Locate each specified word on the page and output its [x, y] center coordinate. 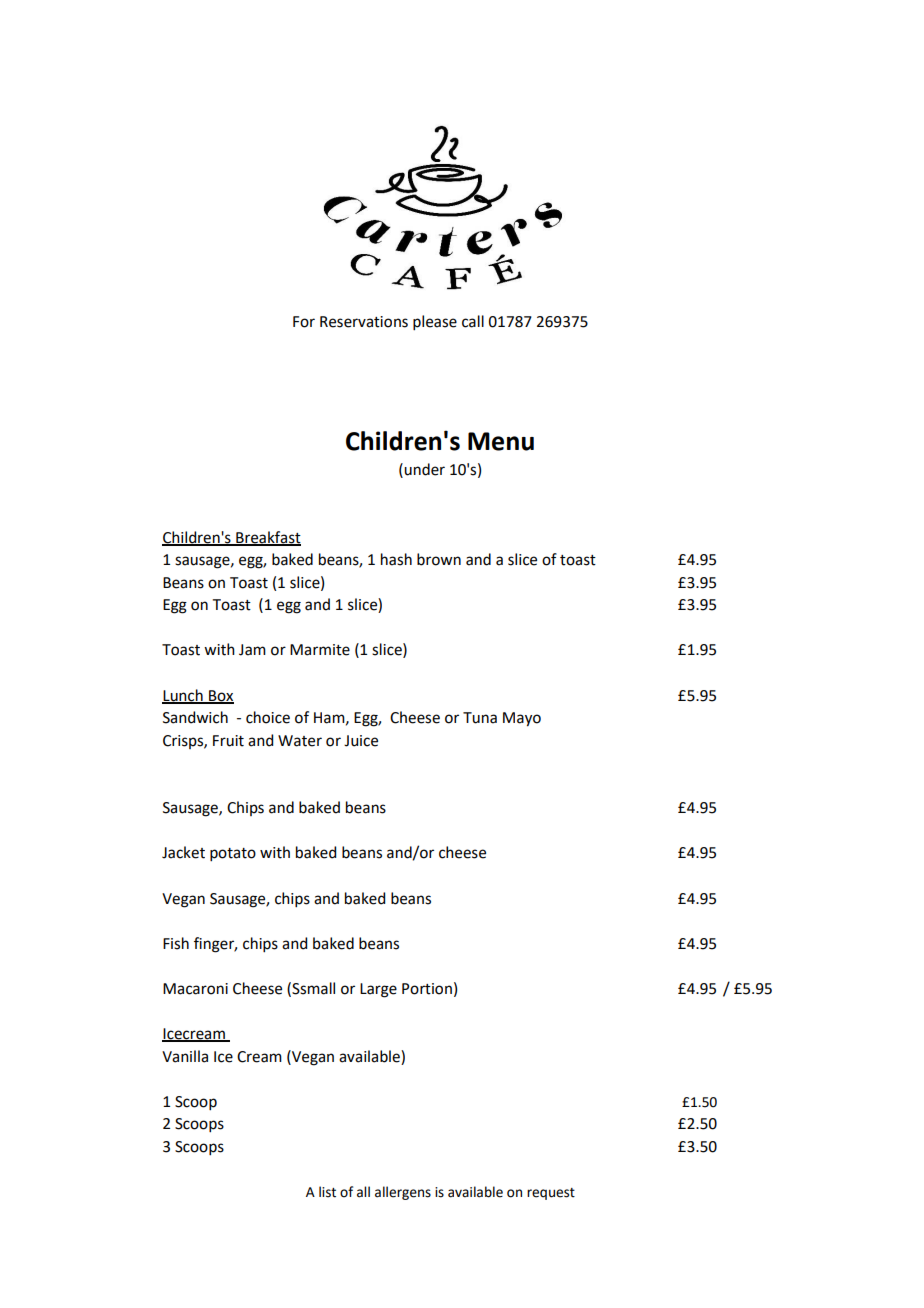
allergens [403, 1193]
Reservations [364, 322]
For [304, 322]
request [551, 1194]
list [327, 1192]
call [473, 321]
